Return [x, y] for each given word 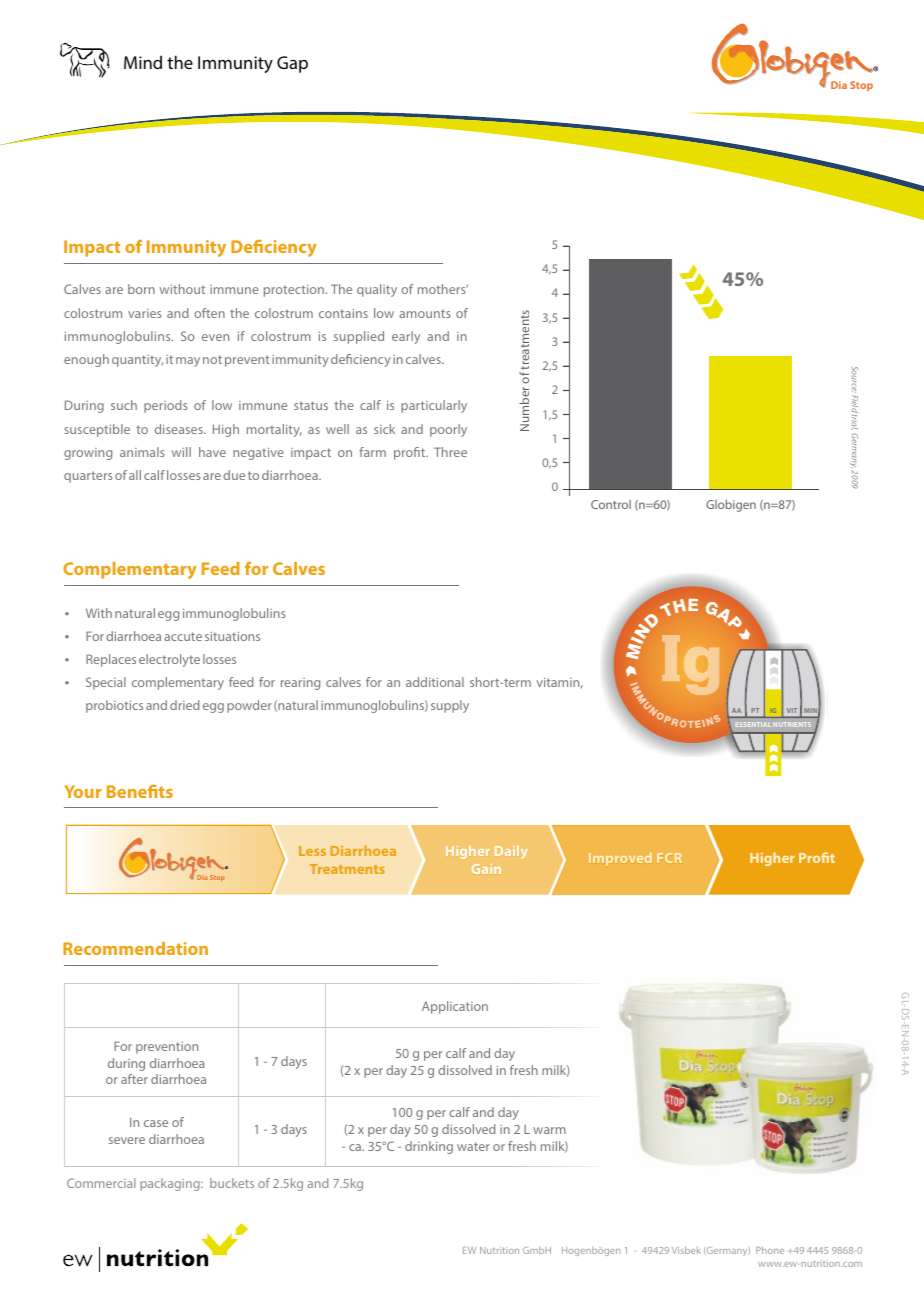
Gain [486, 869]
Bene [128, 791]
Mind [143, 62]
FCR [669, 858]
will [181, 452]
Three [450, 452]
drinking [429, 1147]
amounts [425, 313]
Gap [292, 64]
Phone [770, 1250]
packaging [171, 1184]
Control [611, 504]
